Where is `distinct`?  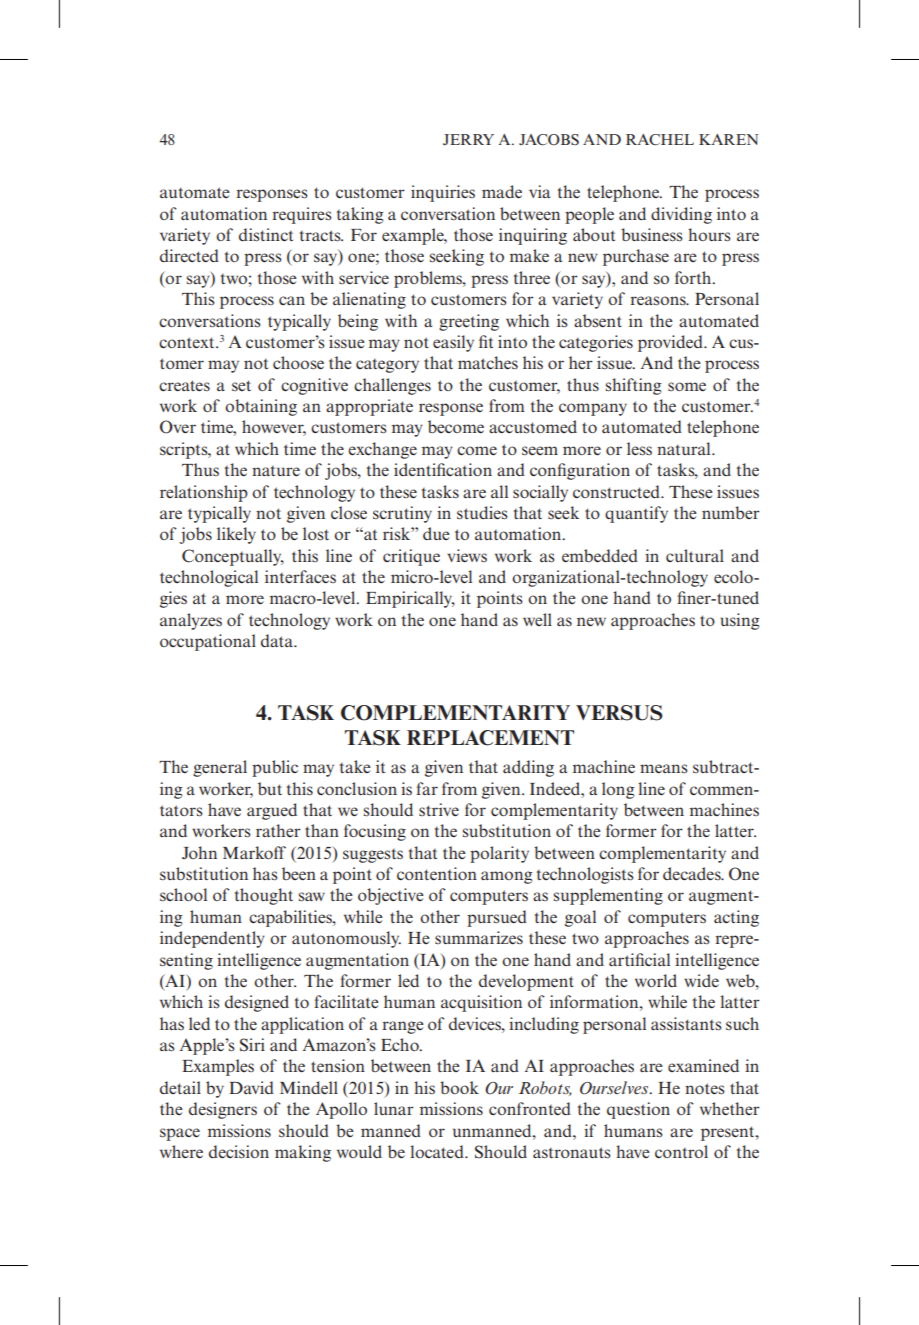 distinct is located at coordinates (266, 235).
